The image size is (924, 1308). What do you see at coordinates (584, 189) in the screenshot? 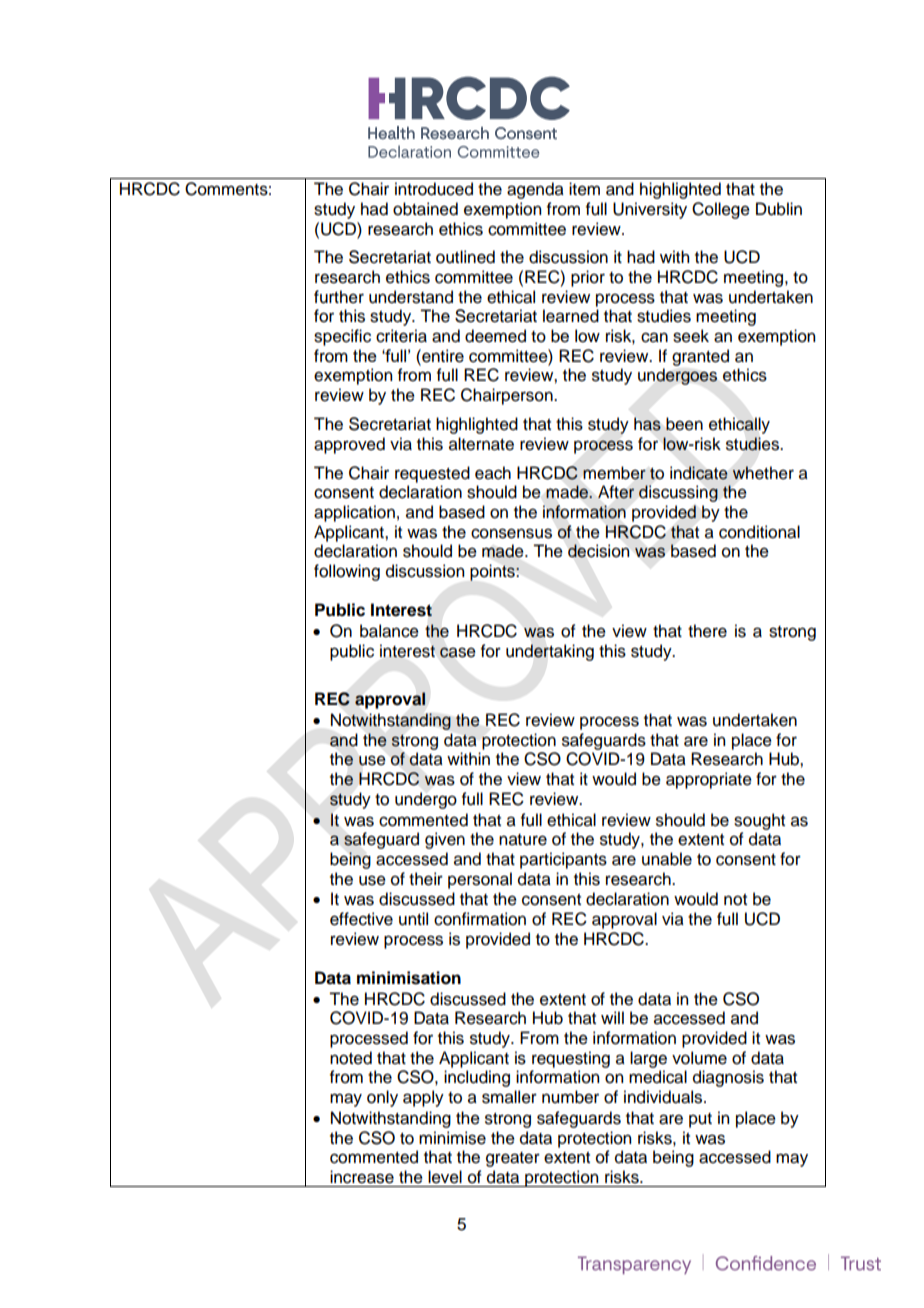
I see `item` at bounding box center [584, 189].
